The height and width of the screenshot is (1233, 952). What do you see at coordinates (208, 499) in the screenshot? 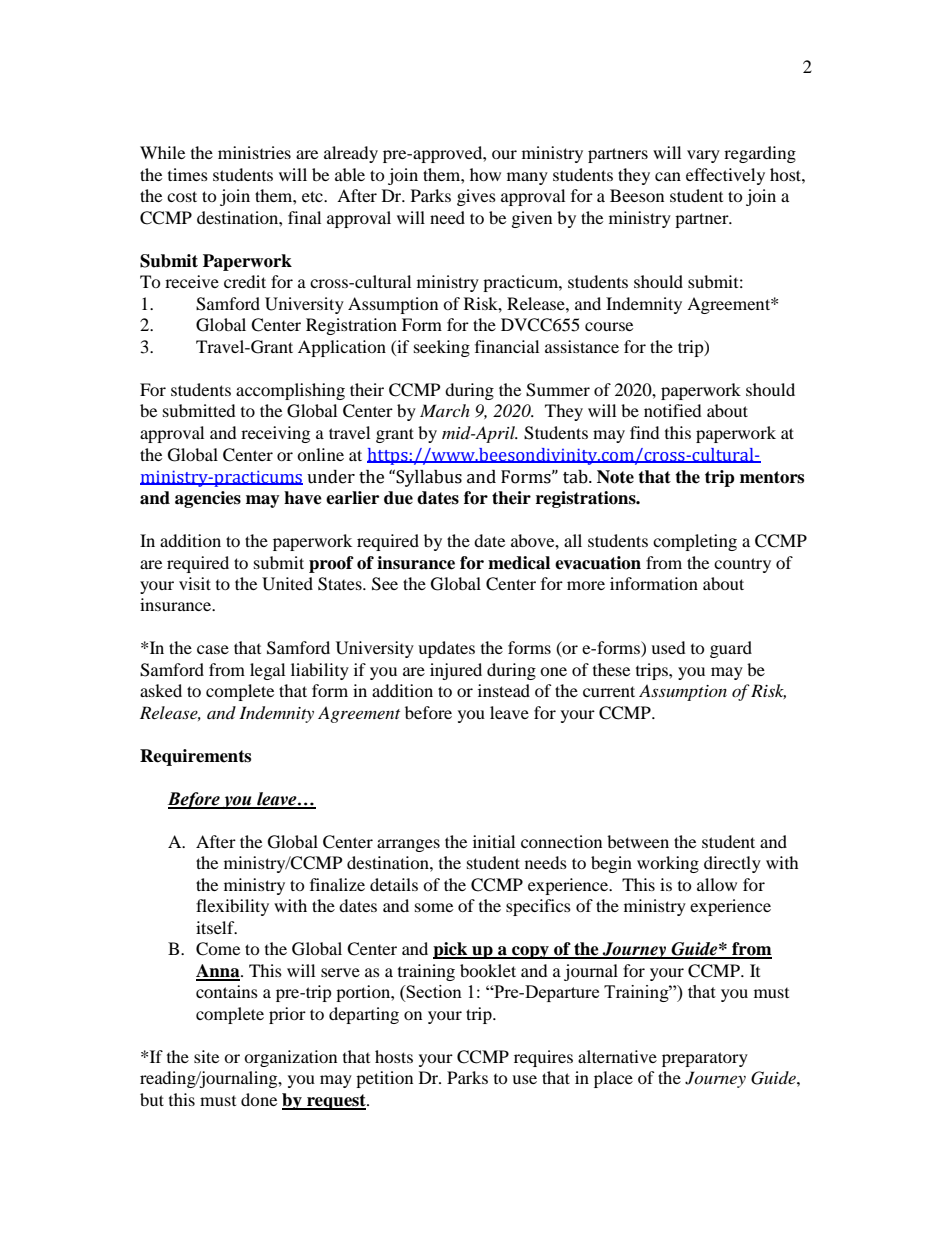
I see `agencies` at bounding box center [208, 499].
